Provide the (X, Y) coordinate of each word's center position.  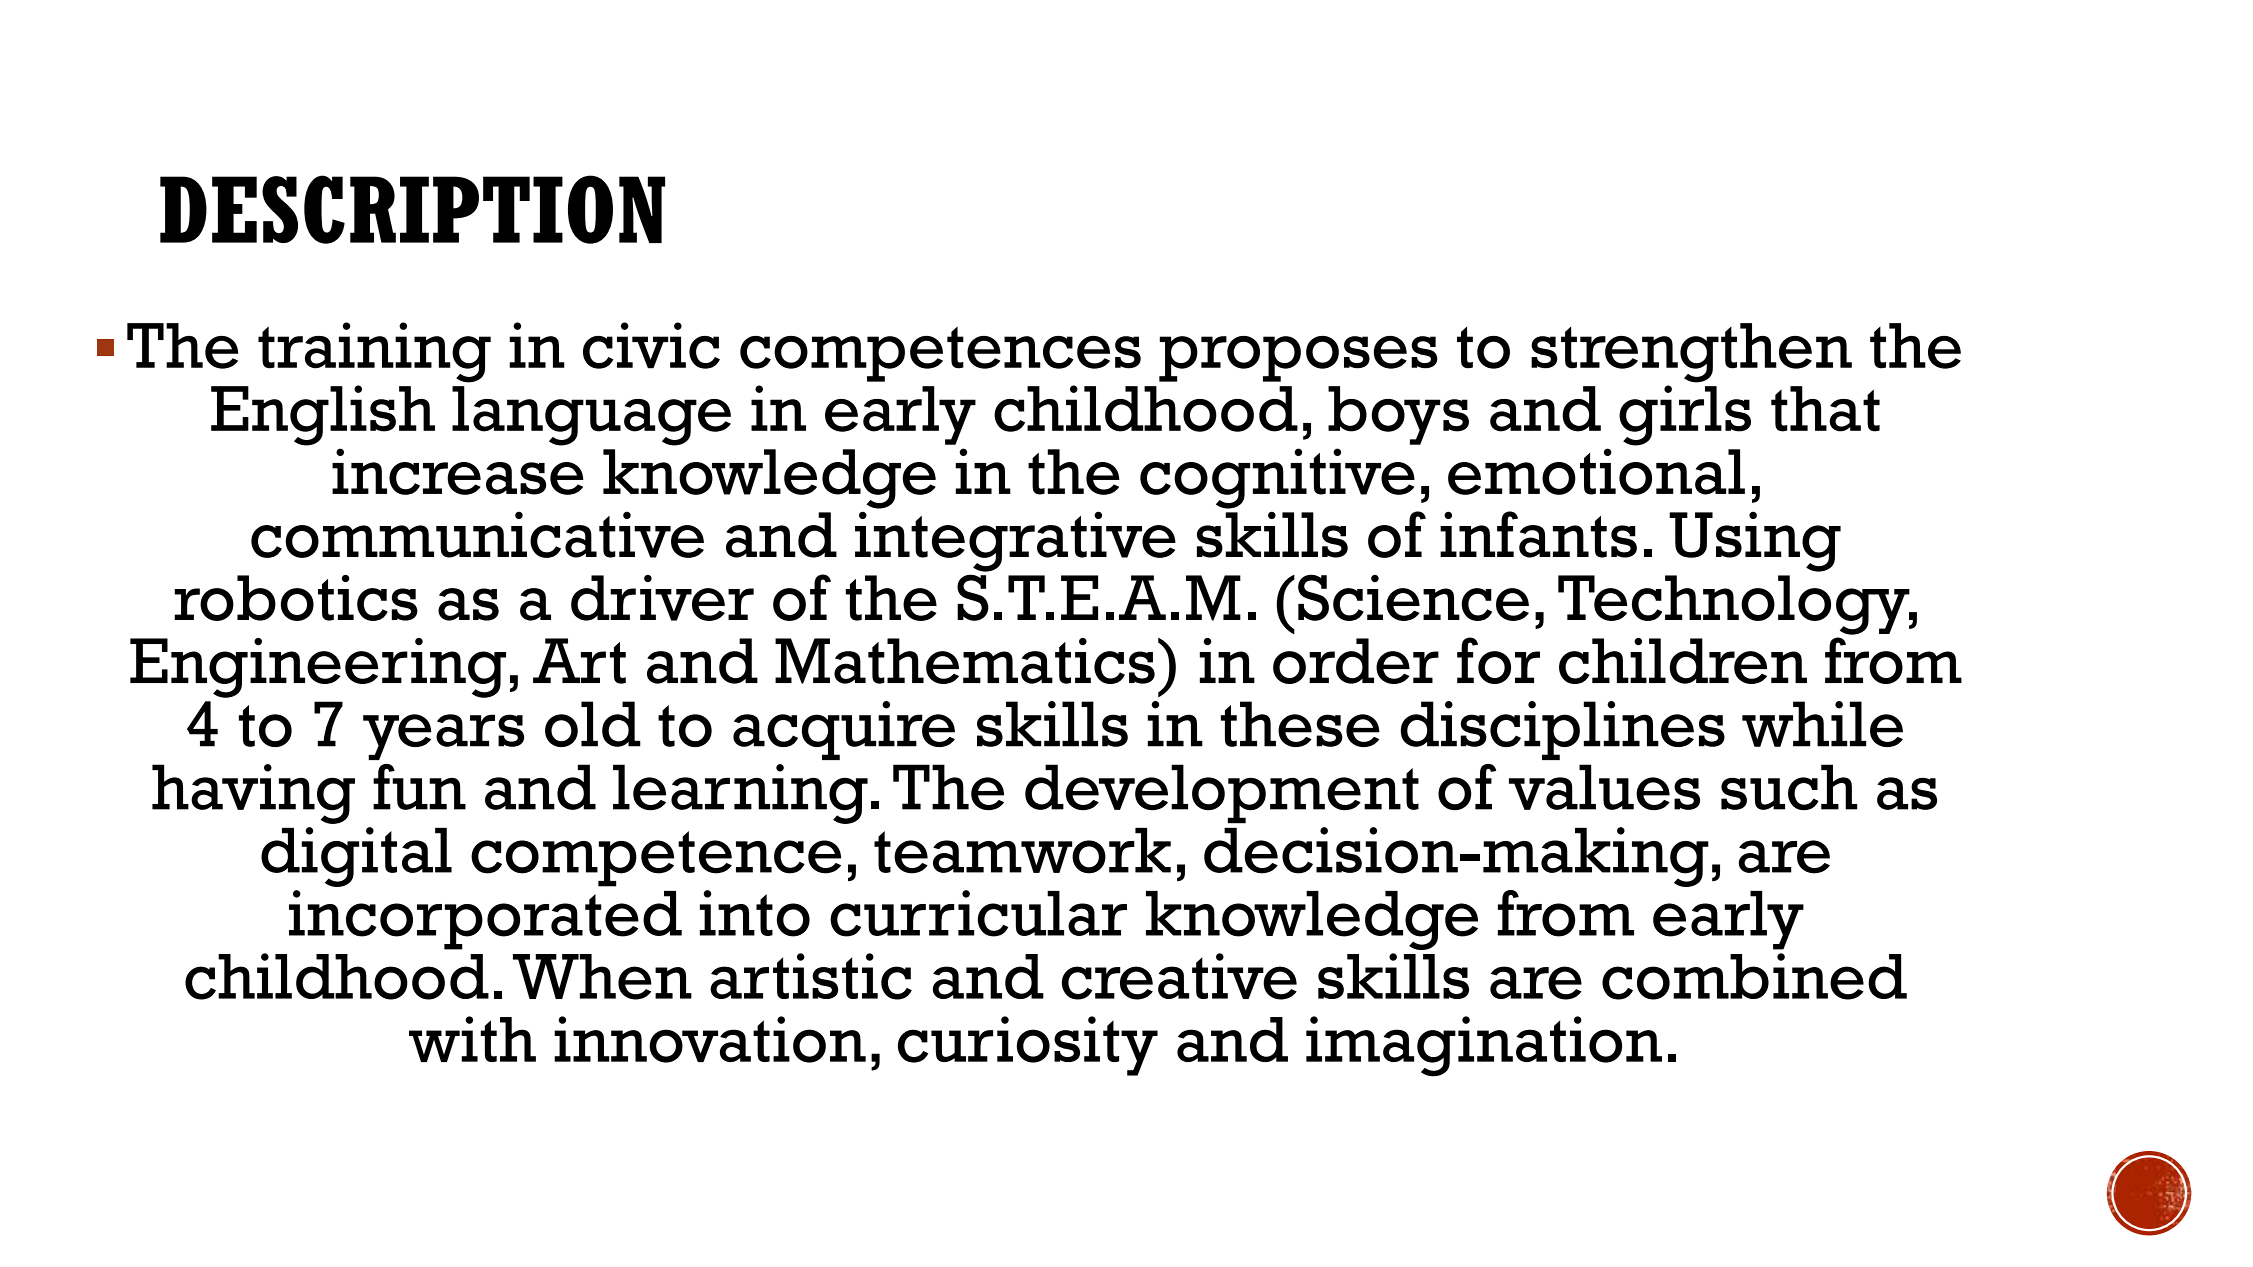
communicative (477, 534)
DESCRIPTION (412, 209)
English (323, 415)
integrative (1015, 541)
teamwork (1022, 851)
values (1604, 787)
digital (356, 857)
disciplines (1563, 730)
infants (1538, 534)
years (443, 737)
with (472, 1039)
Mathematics (965, 661)
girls (1685, 415)
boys (1398, 415)
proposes (1298, 359)
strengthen (1691, 353)
